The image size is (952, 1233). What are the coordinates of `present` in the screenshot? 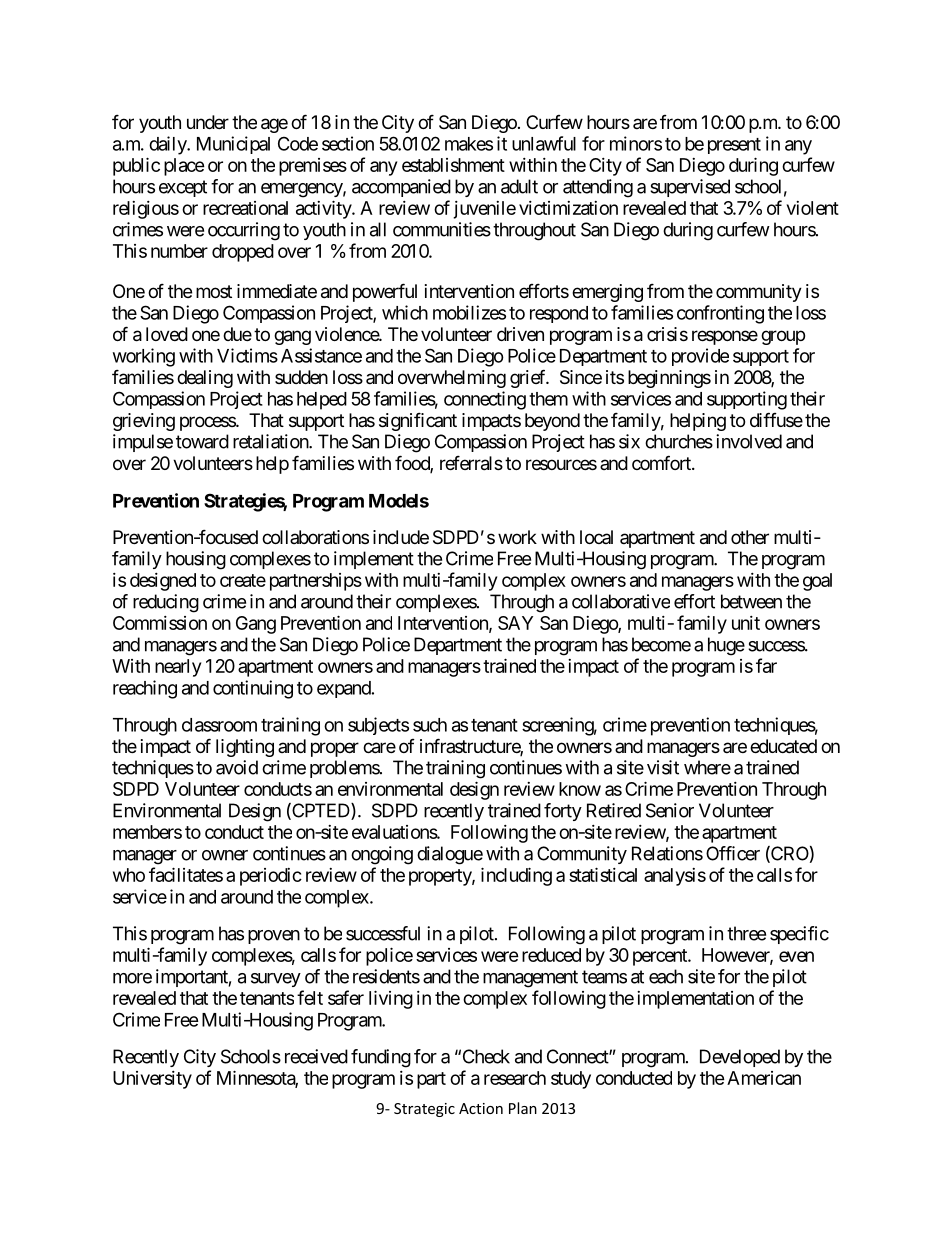 It's located at (734, 146).
